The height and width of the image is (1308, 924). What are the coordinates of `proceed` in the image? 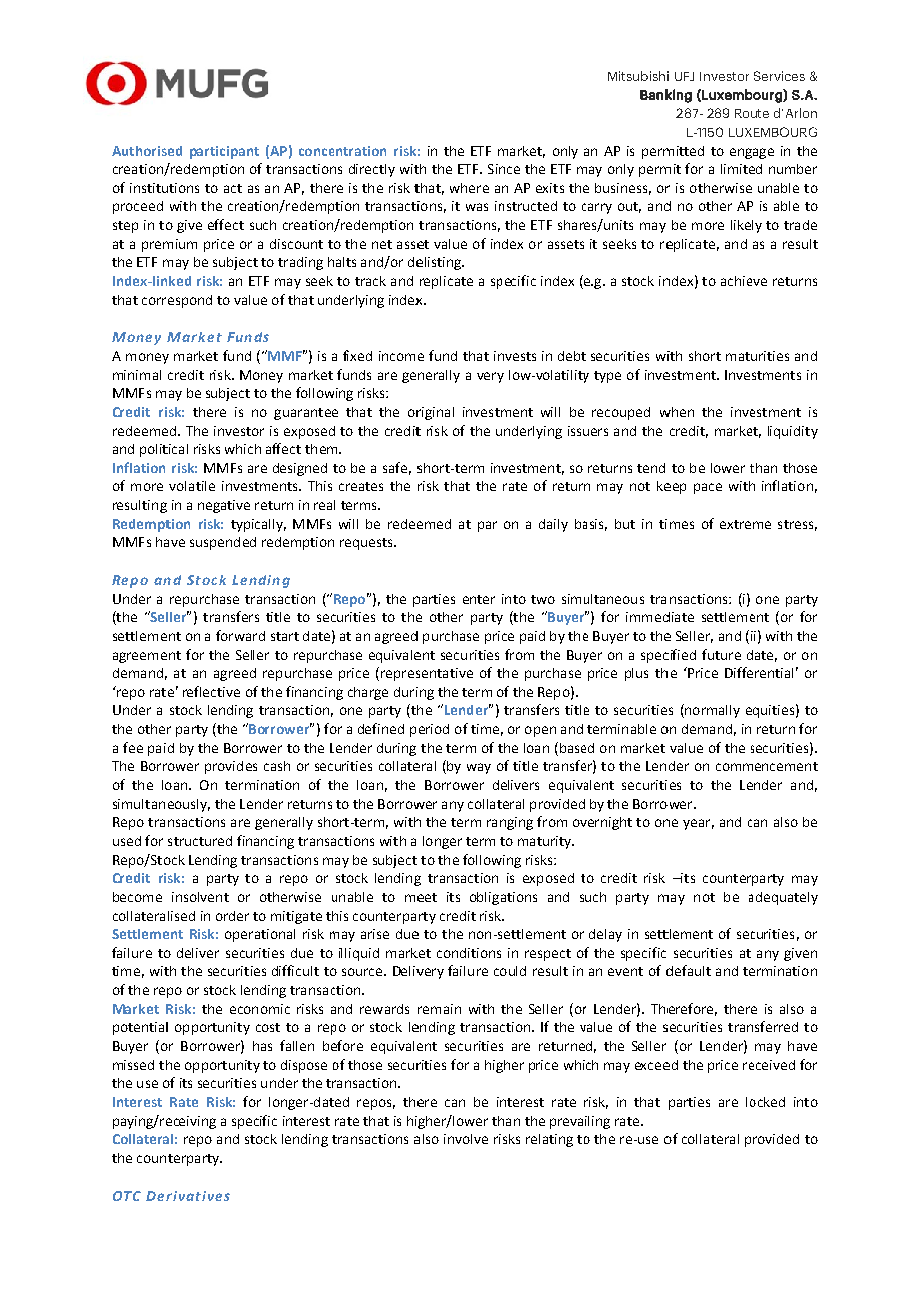 It's located at (138, 207).
